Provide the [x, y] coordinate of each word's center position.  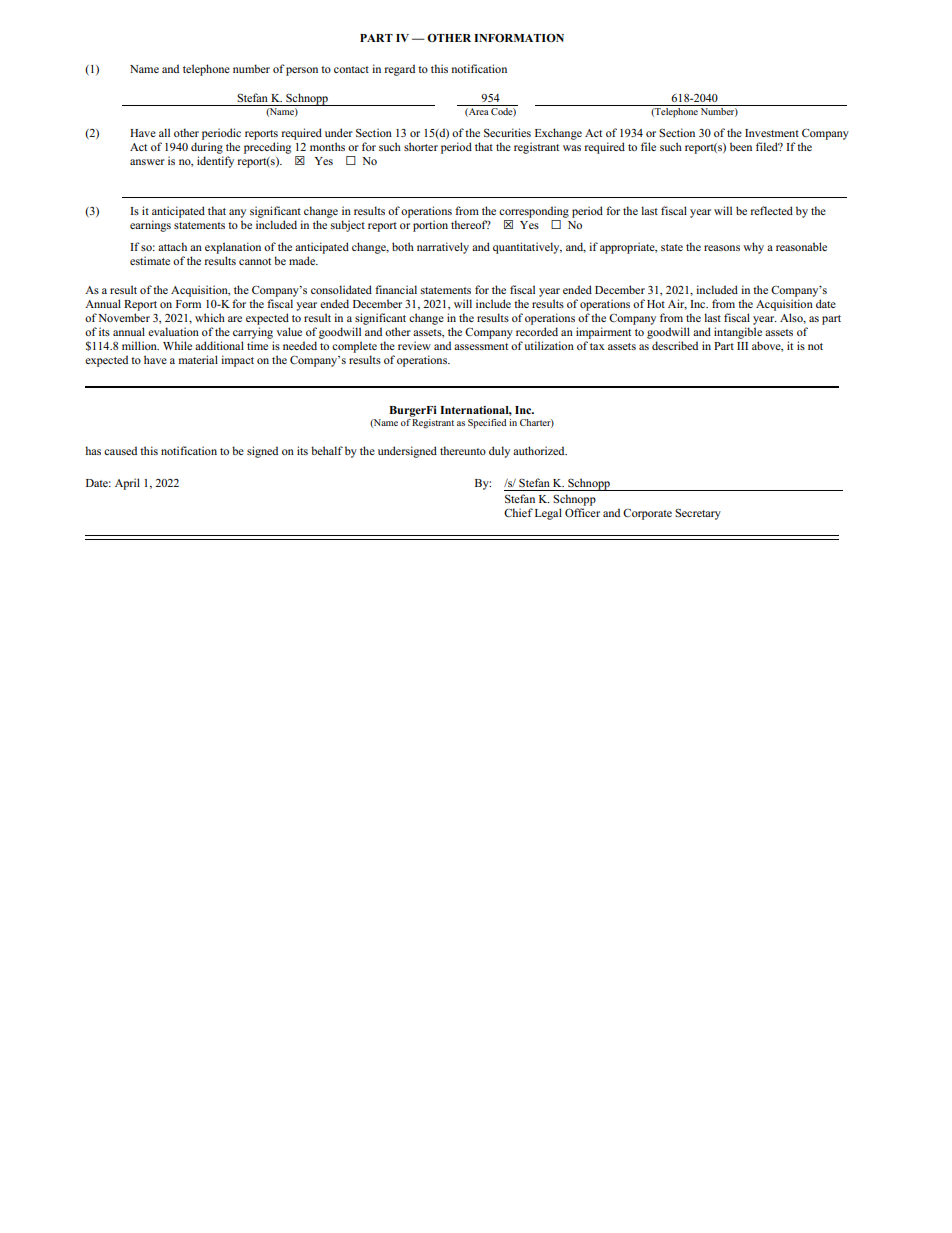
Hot [656, 304]
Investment [772, 133]
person [302, 71]
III [742, 346]
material [198, 359]
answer [147, 162]
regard [400, 70]
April [127, 484]
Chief [518, 512]
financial [396, 289]
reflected [772, 210]
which [210, 317]
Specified [487, 424]
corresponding [534, 212]
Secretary [698, 514]
